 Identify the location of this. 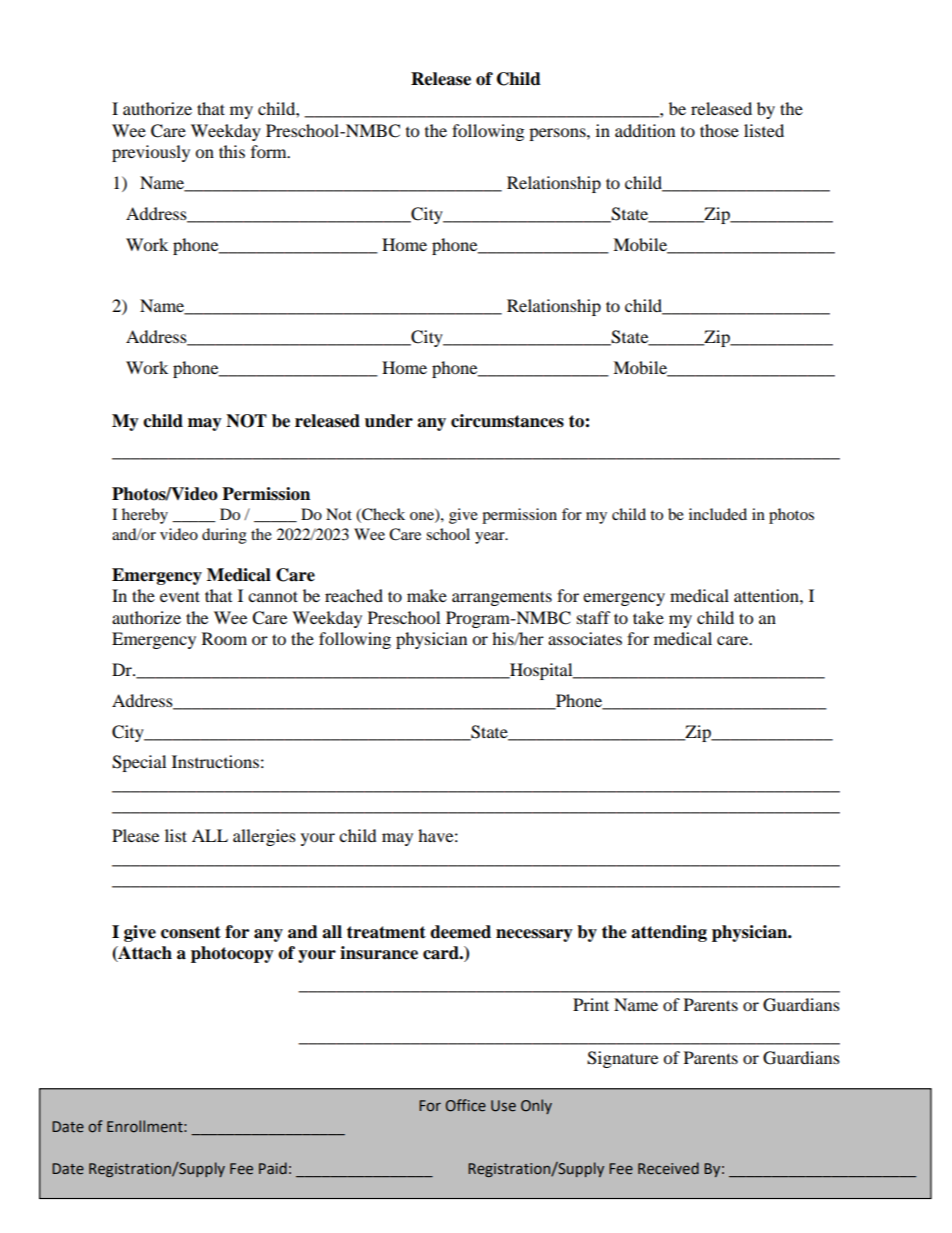
(232, 151).
